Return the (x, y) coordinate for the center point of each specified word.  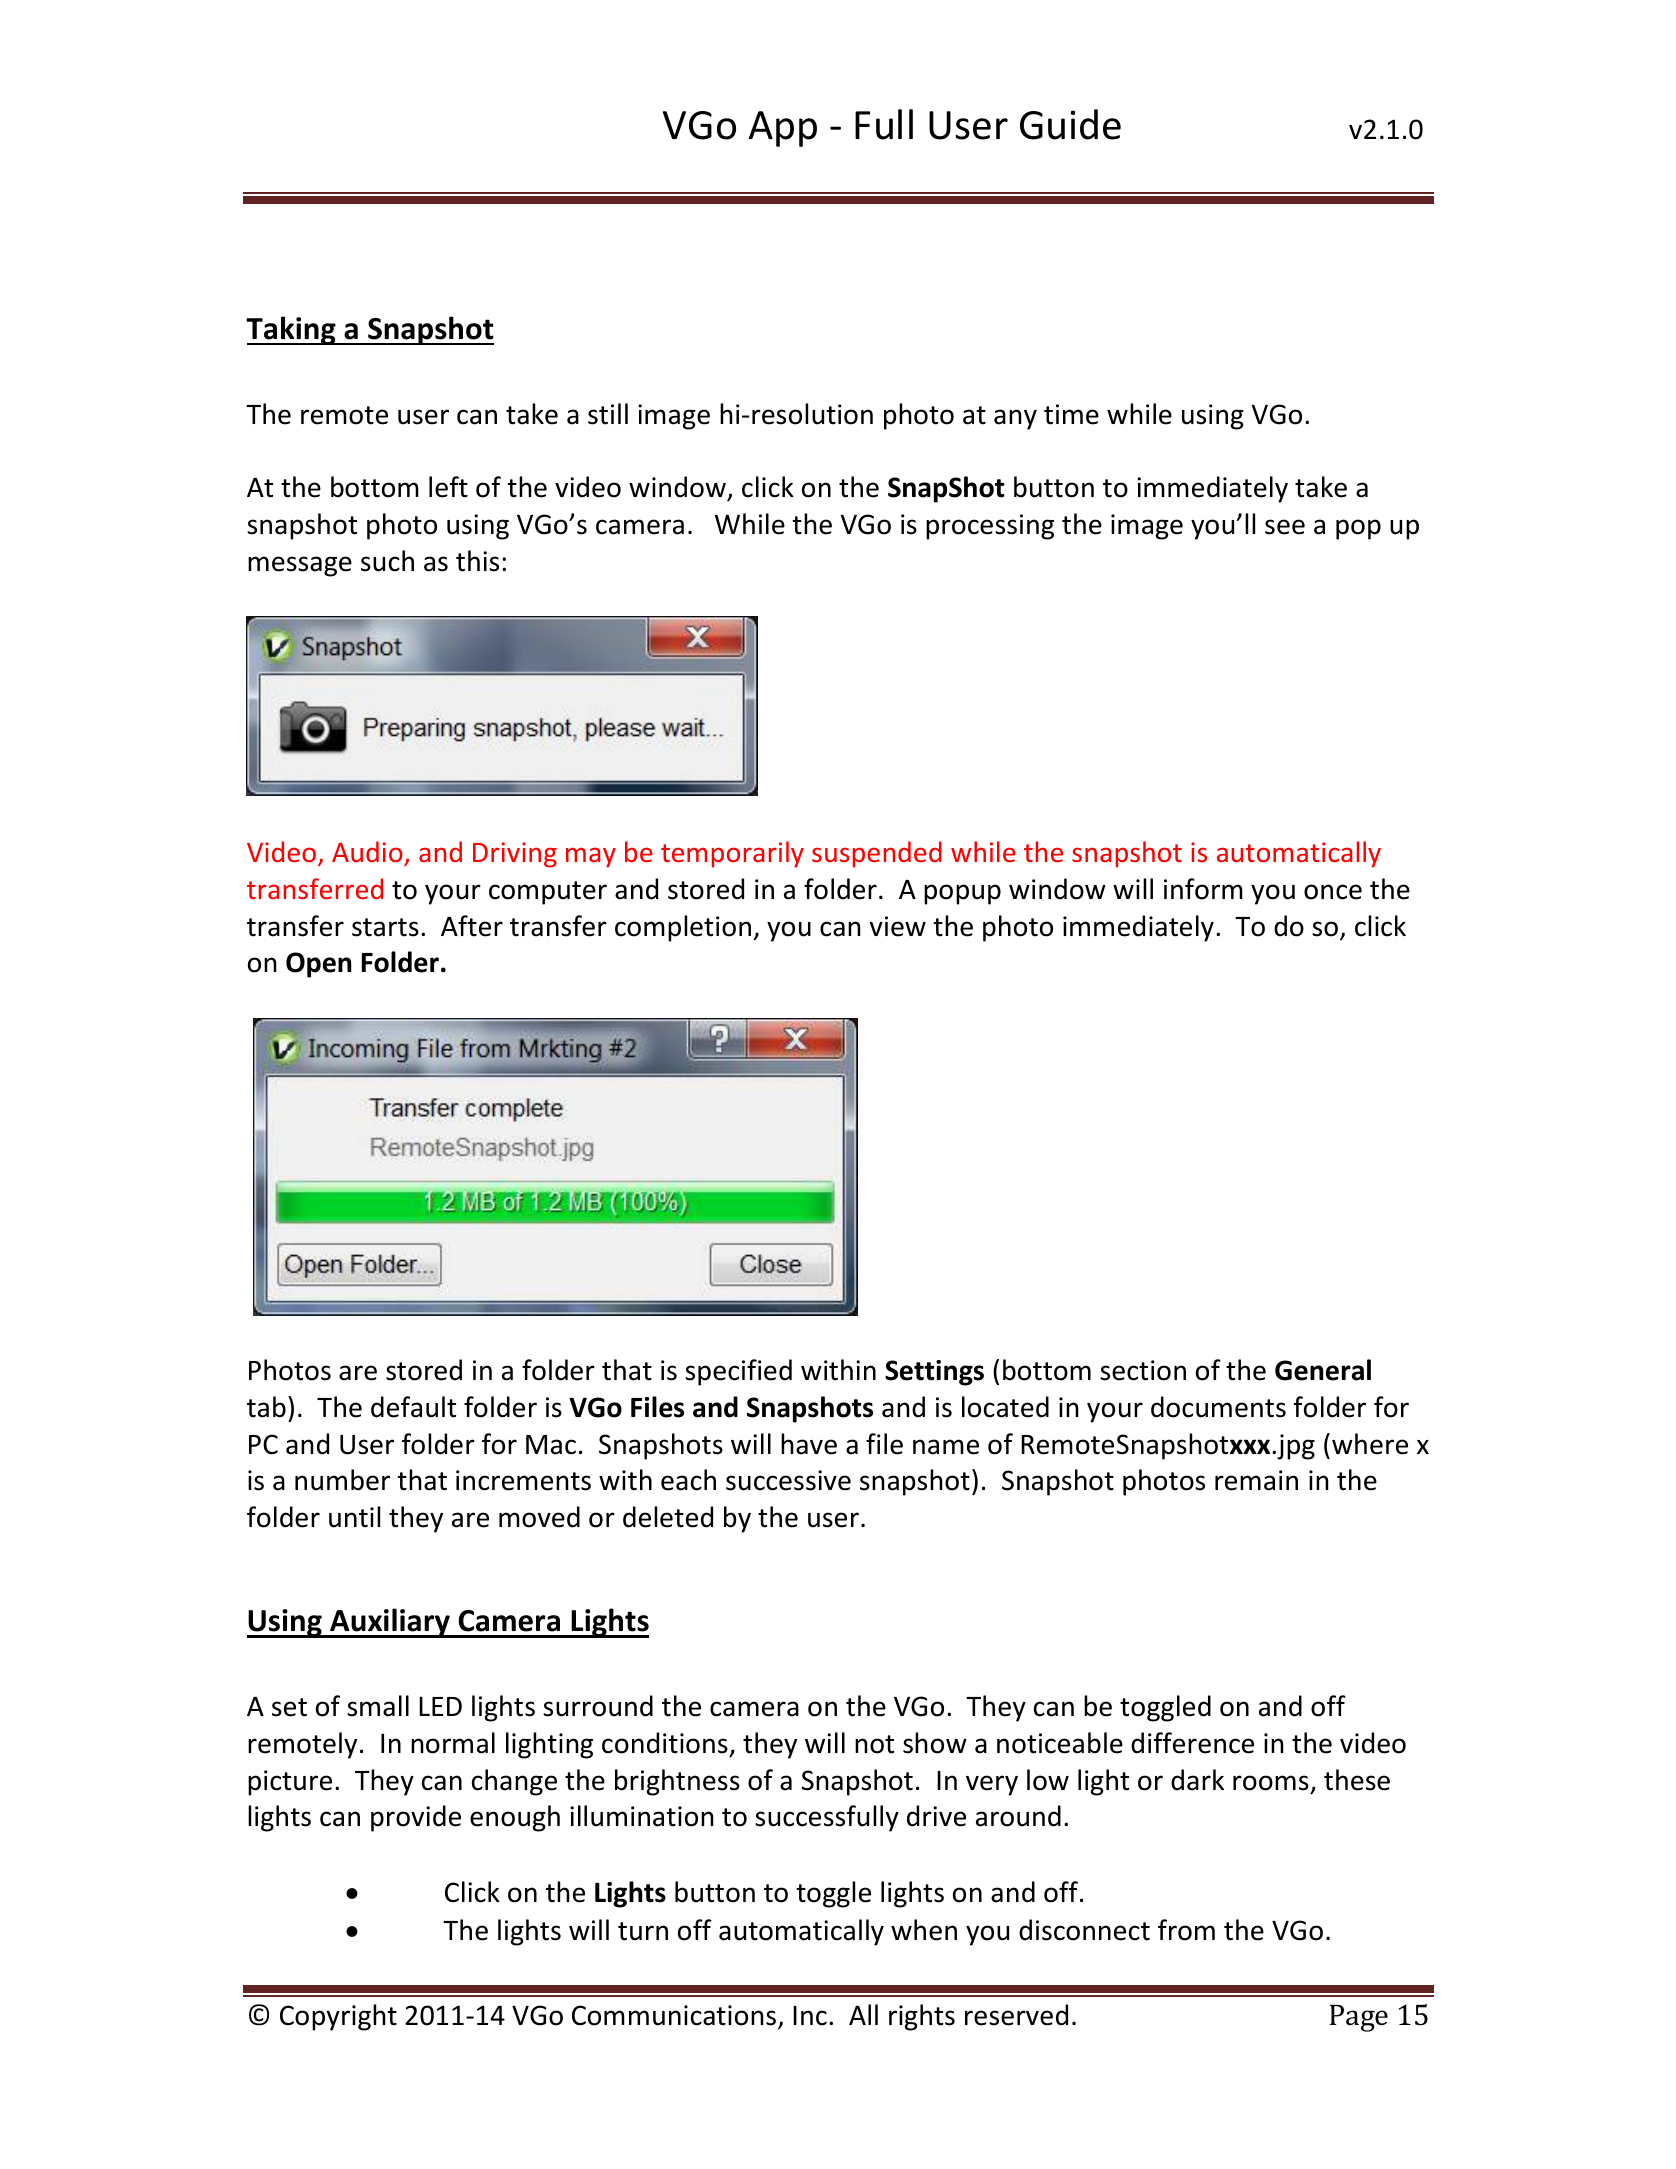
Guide (1070, 124)
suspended (877, 854)
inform (1203, 889)
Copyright (338, 2017)
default (413, 1407)
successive (788, 1480)
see (1285, 527)
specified (738, 1372)
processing (990, 527)
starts (385, 927)
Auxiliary (390, 1623)
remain (1256, 1480)
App (783, 129)
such (387, 561)
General (1323, 1370)
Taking (292, 330)
